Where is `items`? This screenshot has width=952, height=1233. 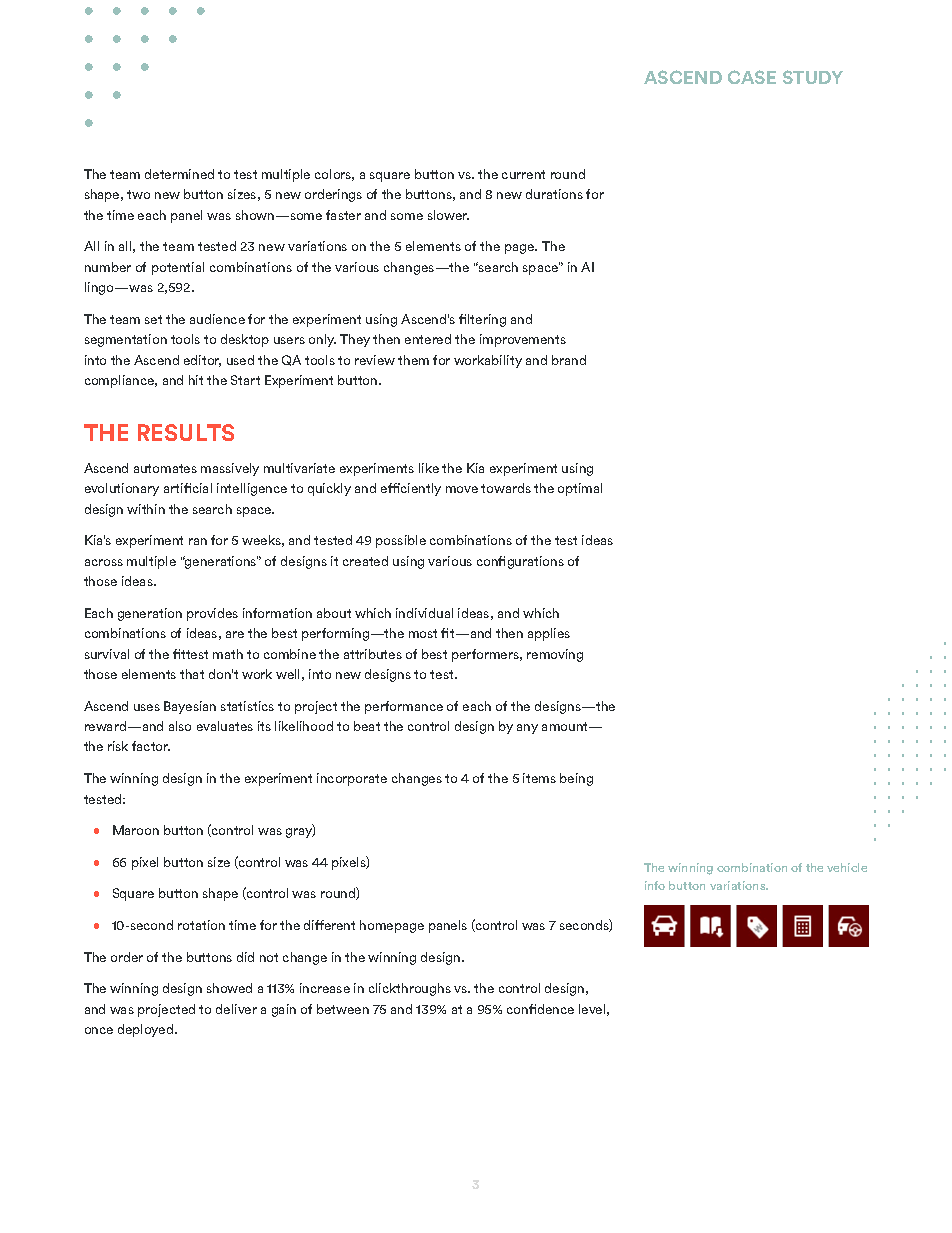 items is located at coordinates (539, 778).
